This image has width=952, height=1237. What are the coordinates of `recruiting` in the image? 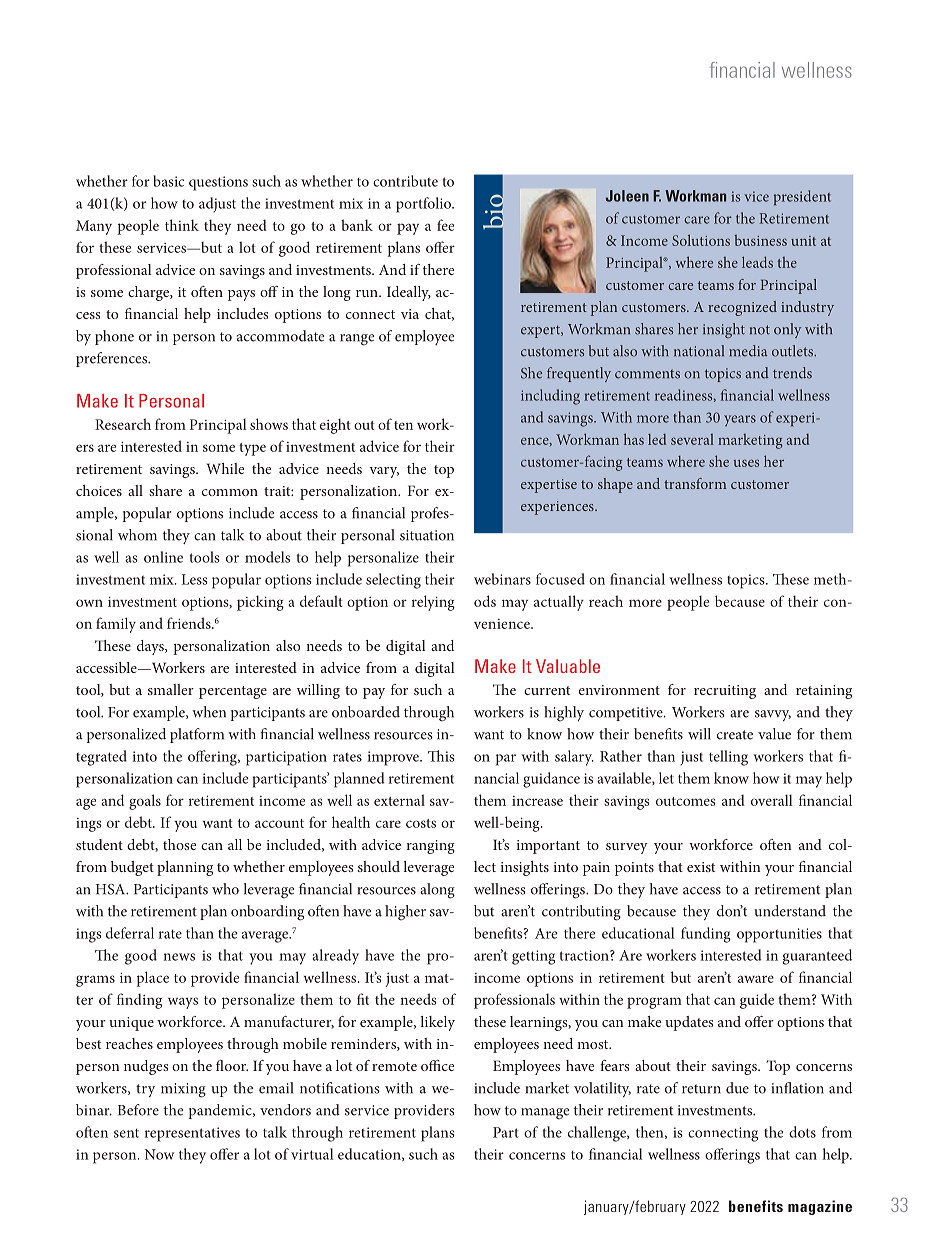 It's located at (725, 692).
